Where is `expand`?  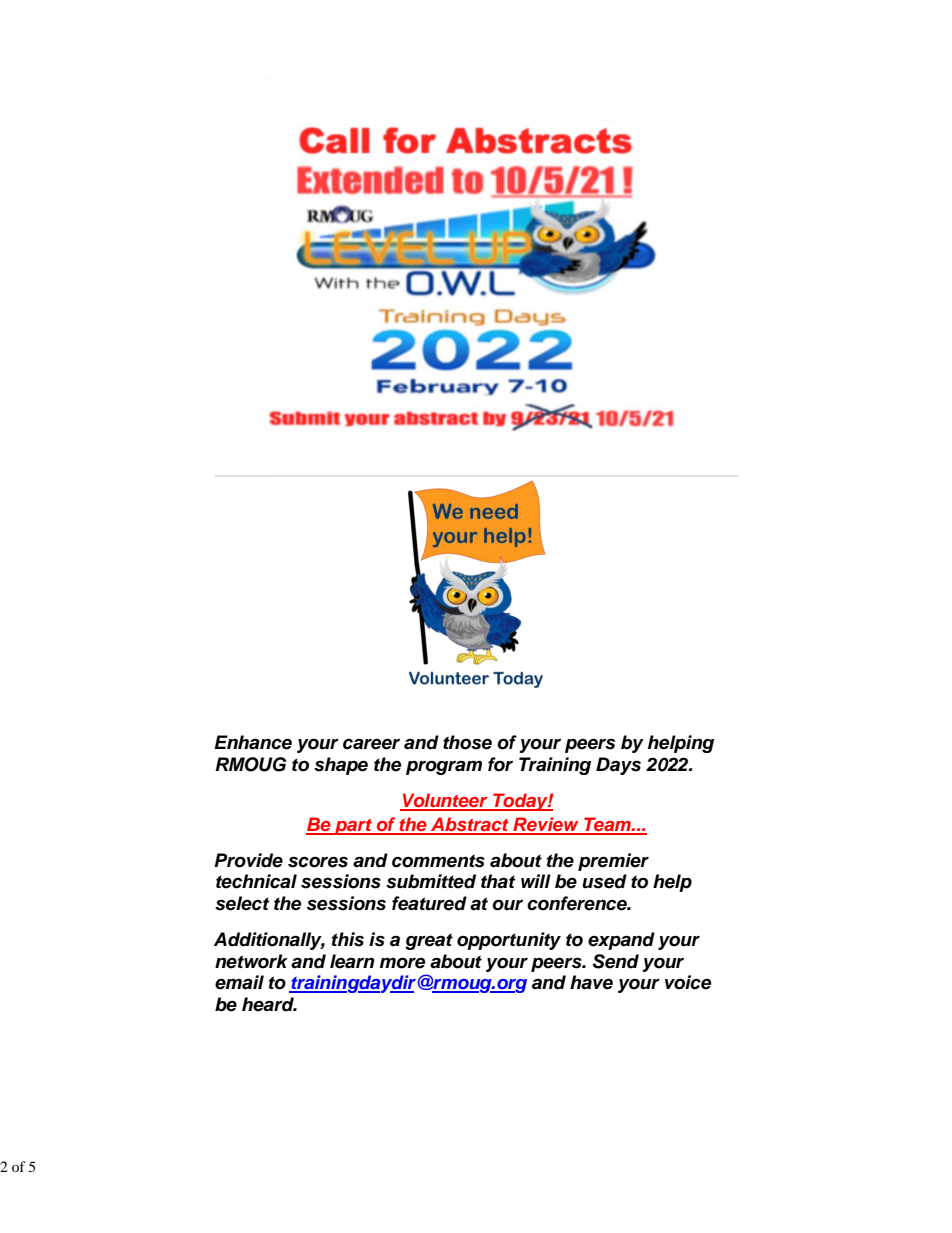 expand is located at coordinates (621, 941).
